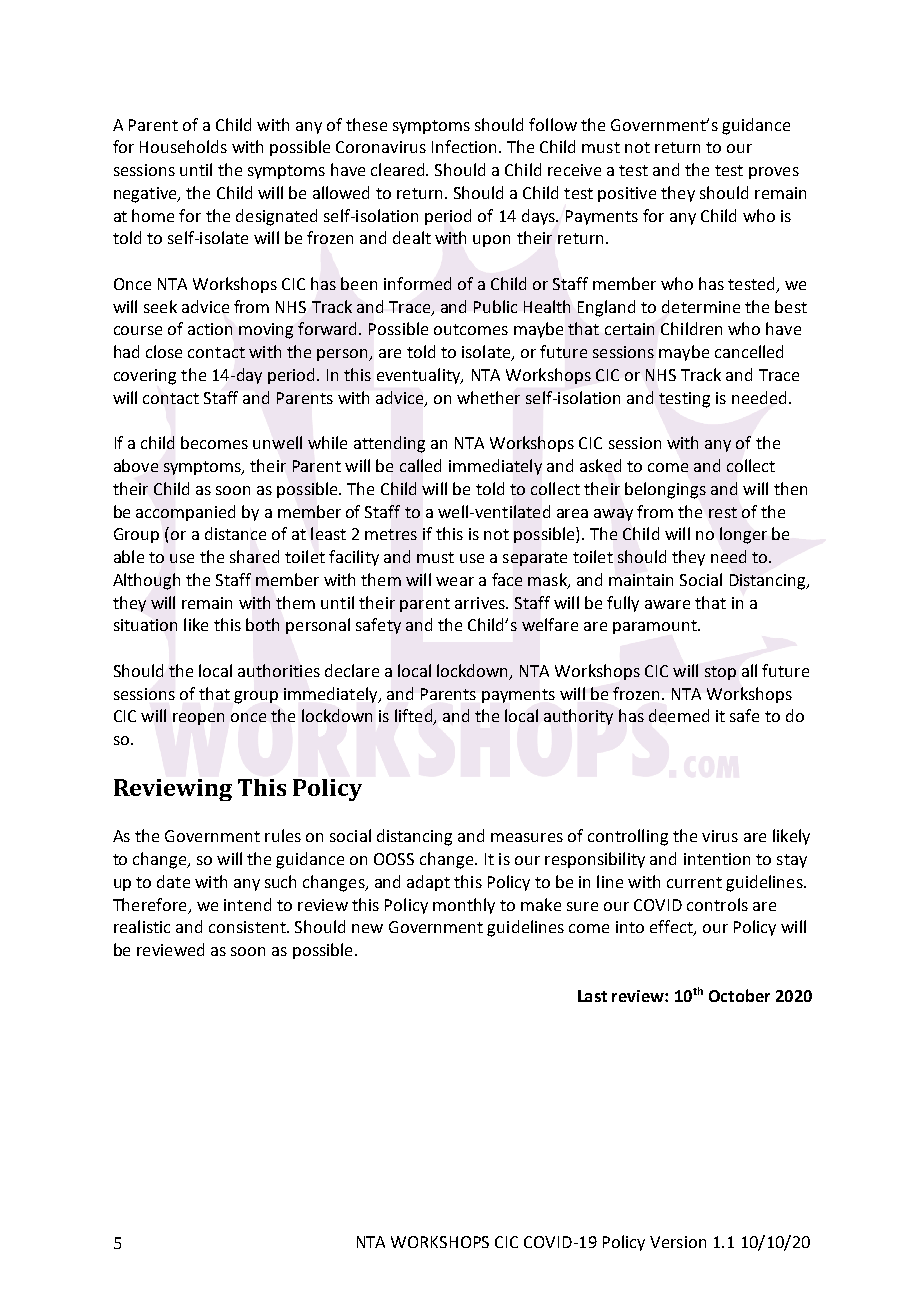 This page has width=924, height=1308. I want to click on Version, so click(678, 1242).
